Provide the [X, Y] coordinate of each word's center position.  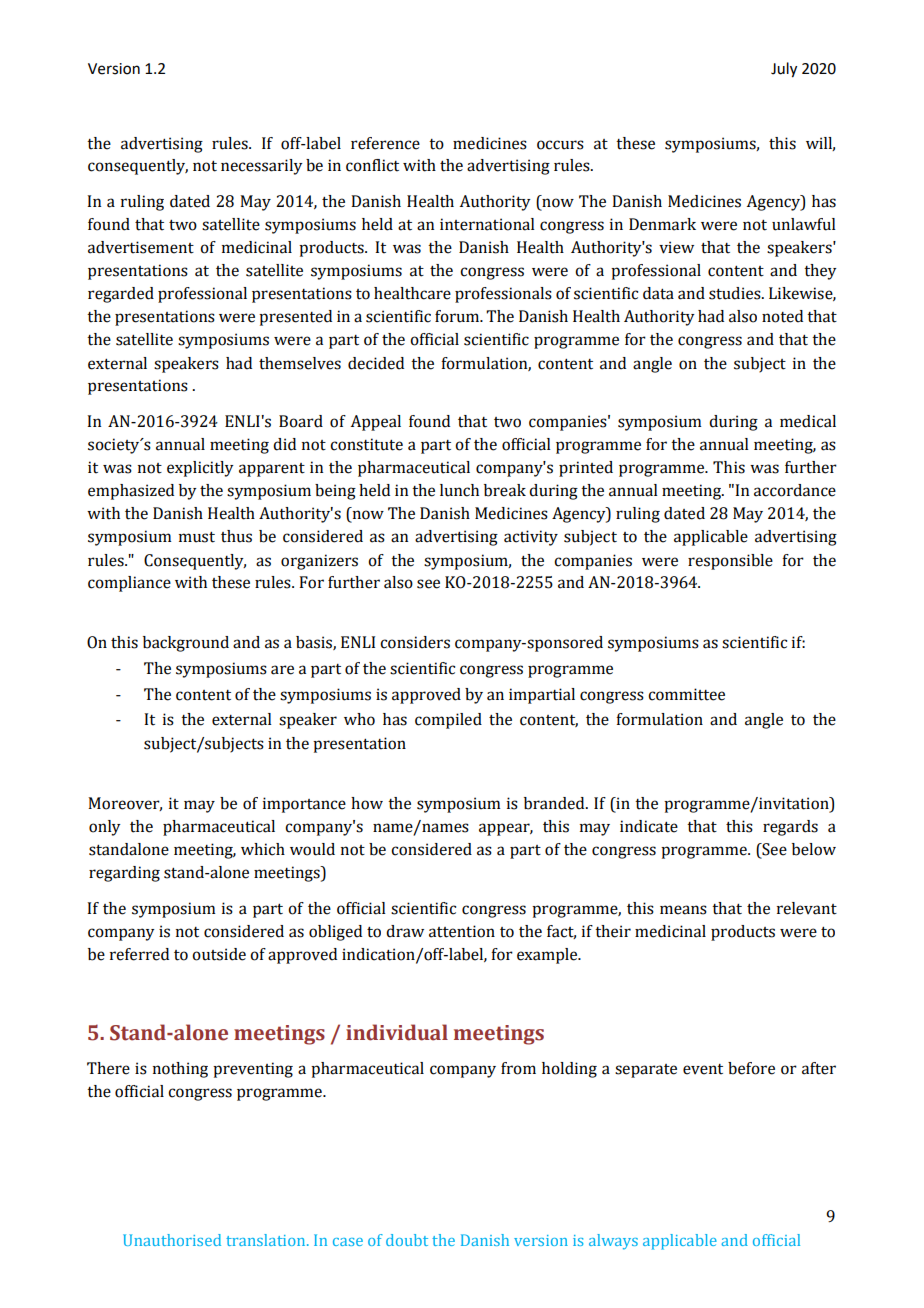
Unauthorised [172, 1240]
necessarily [262, 167]
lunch [459, 490]
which [263, 849]
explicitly [200, 469]
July [784, 70]
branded [555, 803]
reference [385, 143]
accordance [795, 490]
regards [790, 828]
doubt [407, 1240]
